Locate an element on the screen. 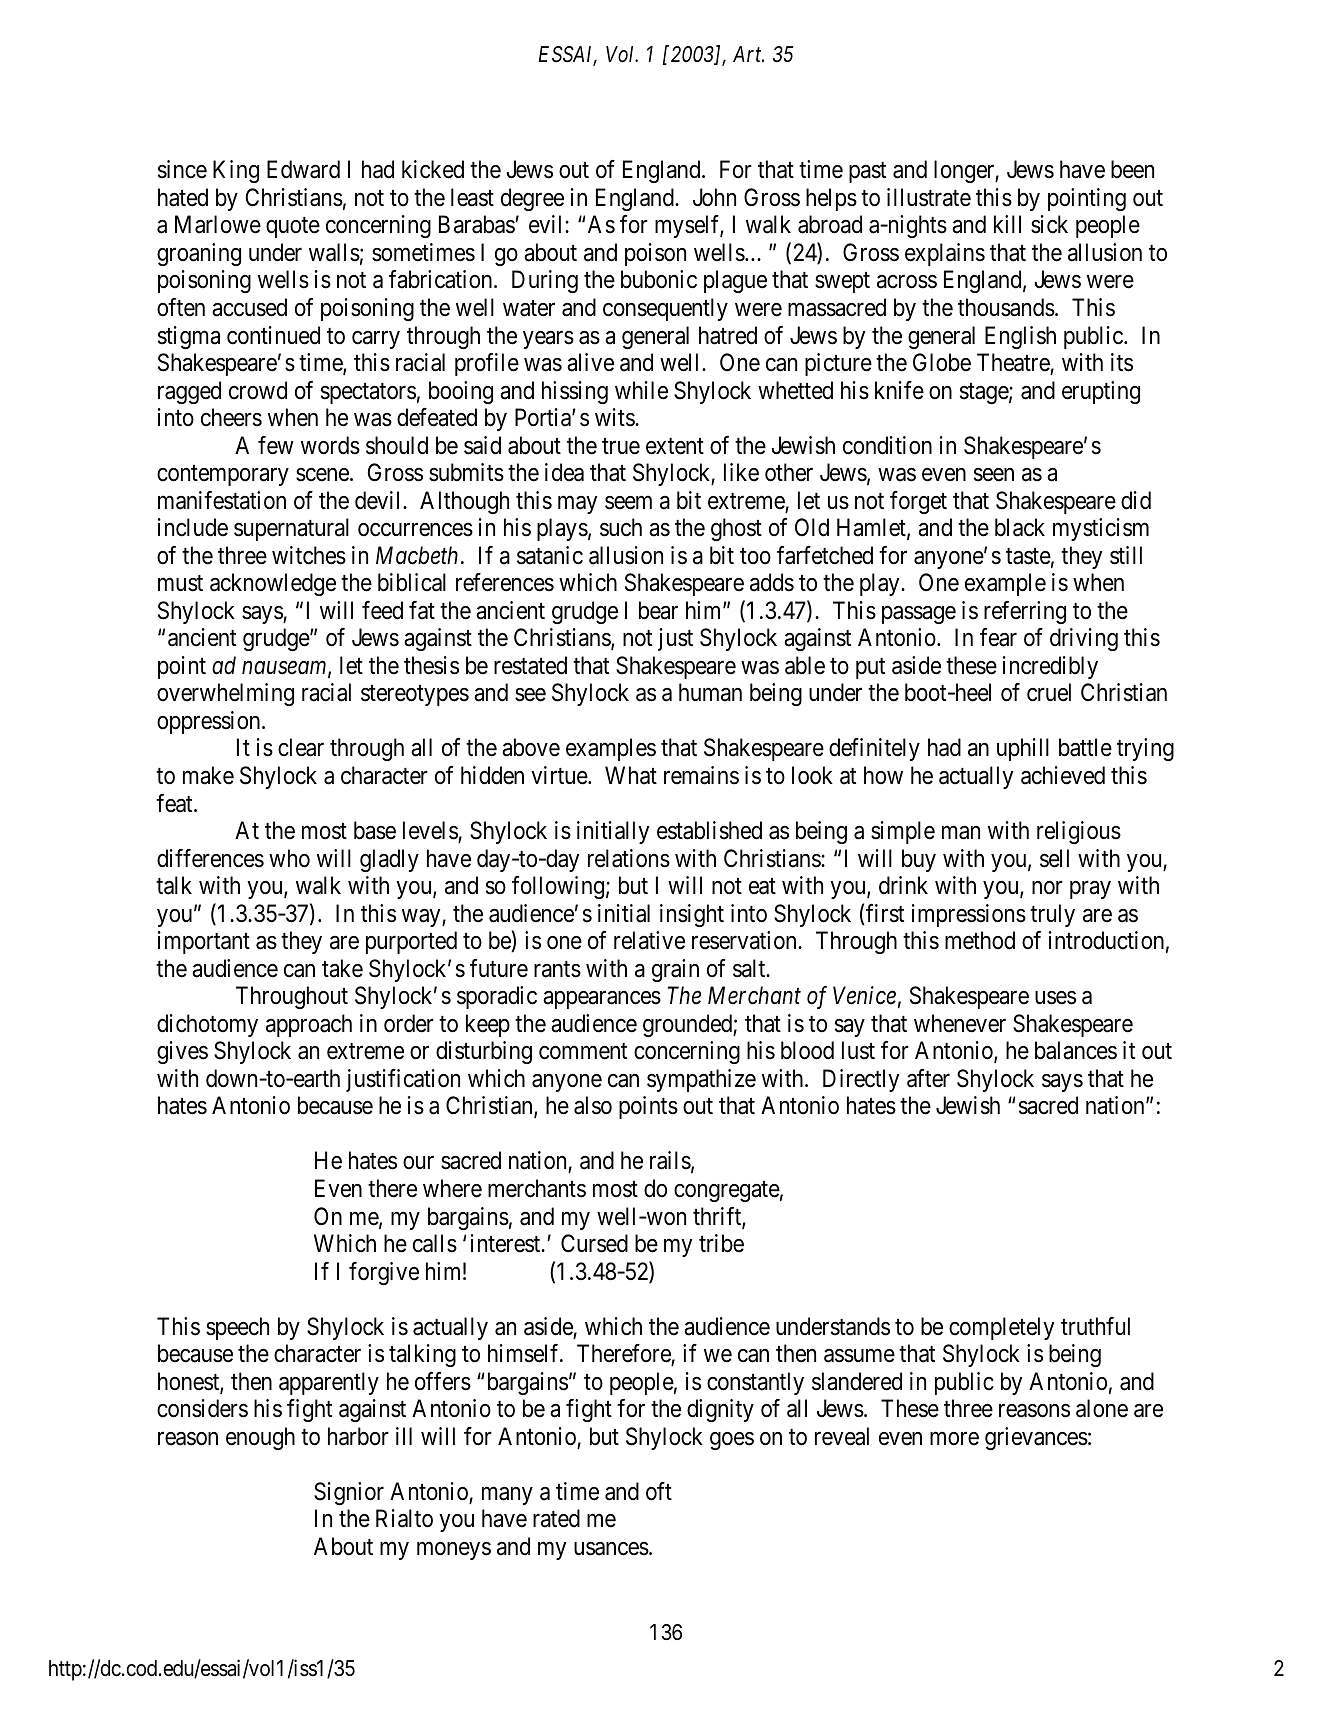 This screenshot has height=1724, width=1332. fear is located at coordinates (998, 637).
